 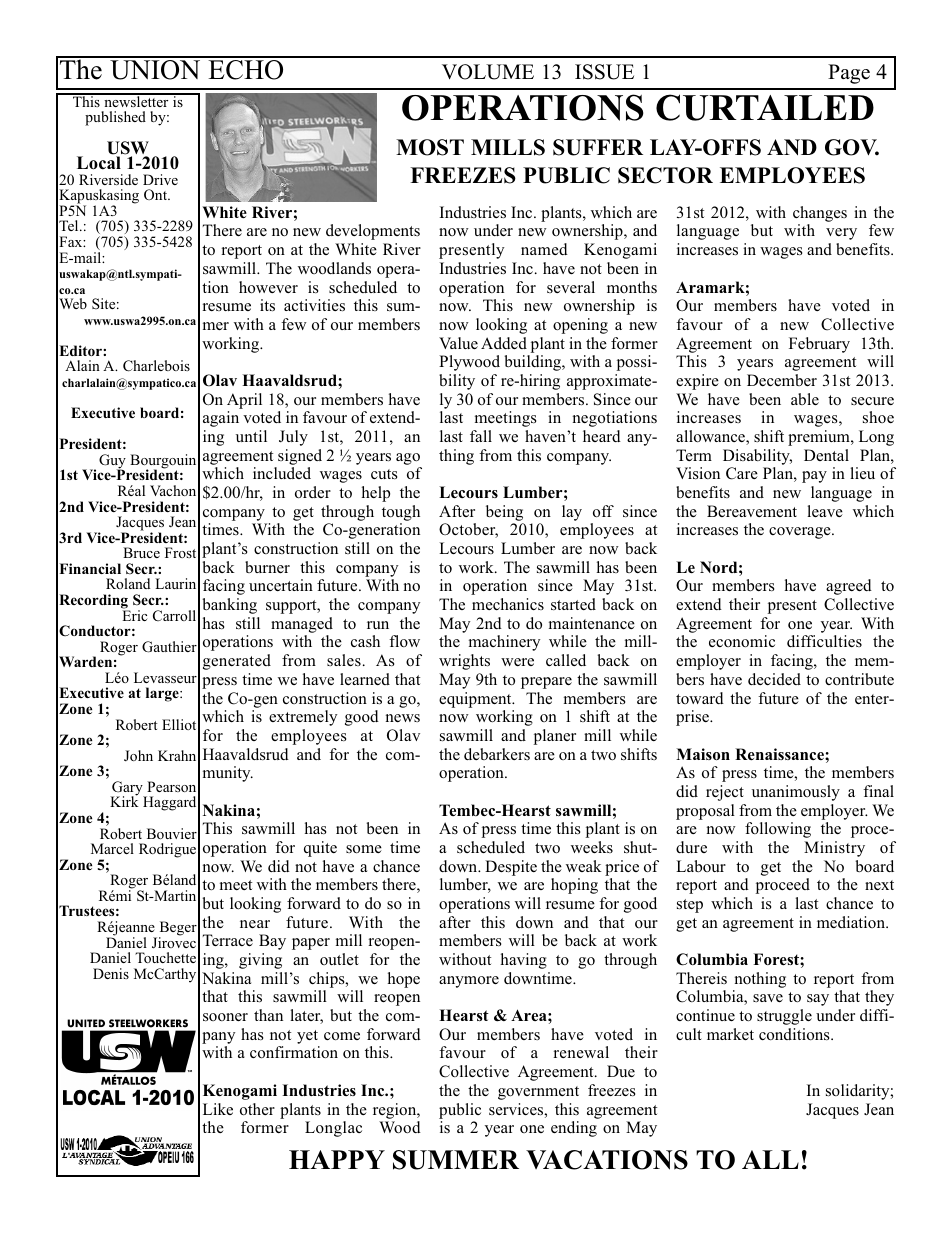 I want to click on CURTAILED, so click(x=765, y=107).
